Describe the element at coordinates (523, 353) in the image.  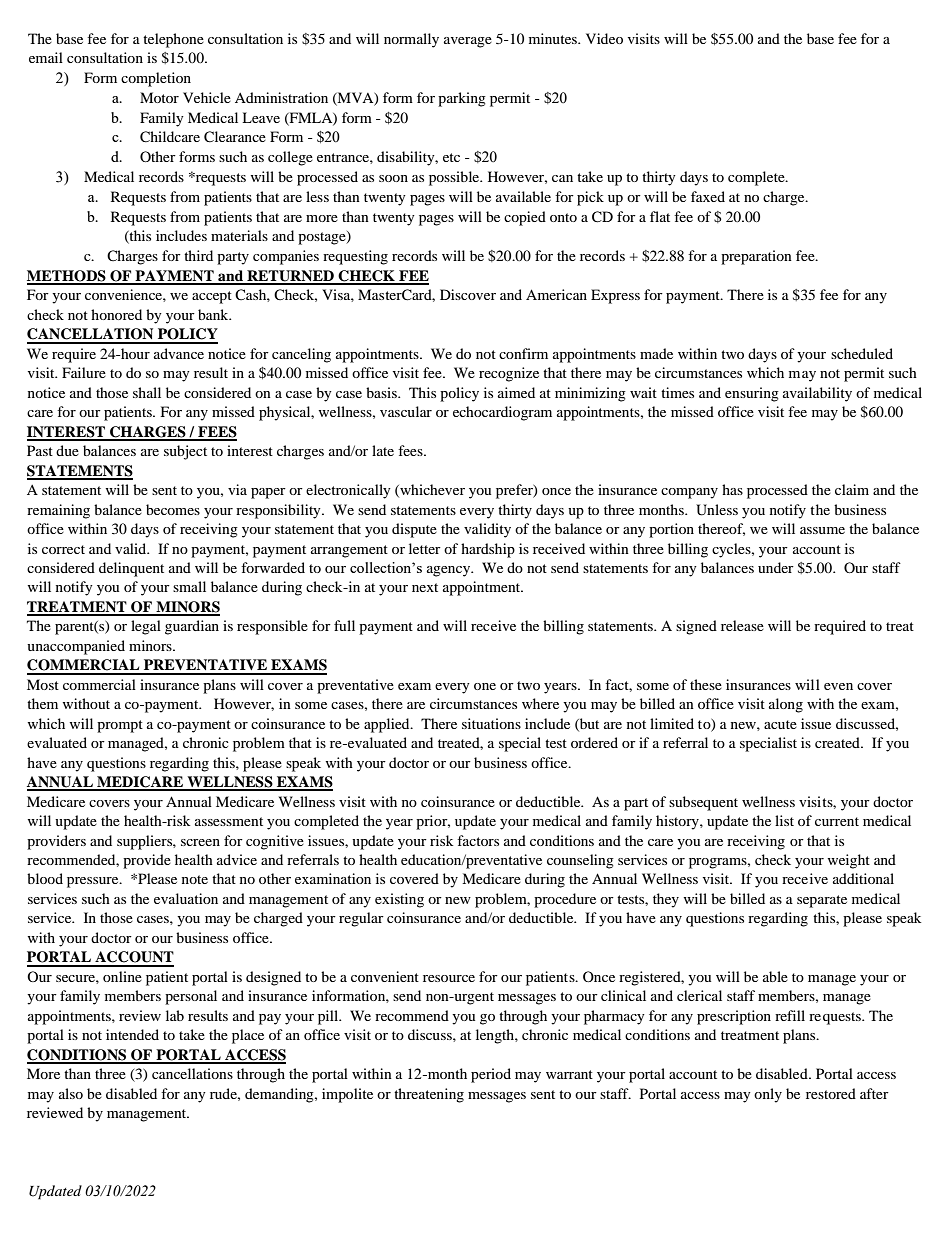
I see `confirm` at that location.
